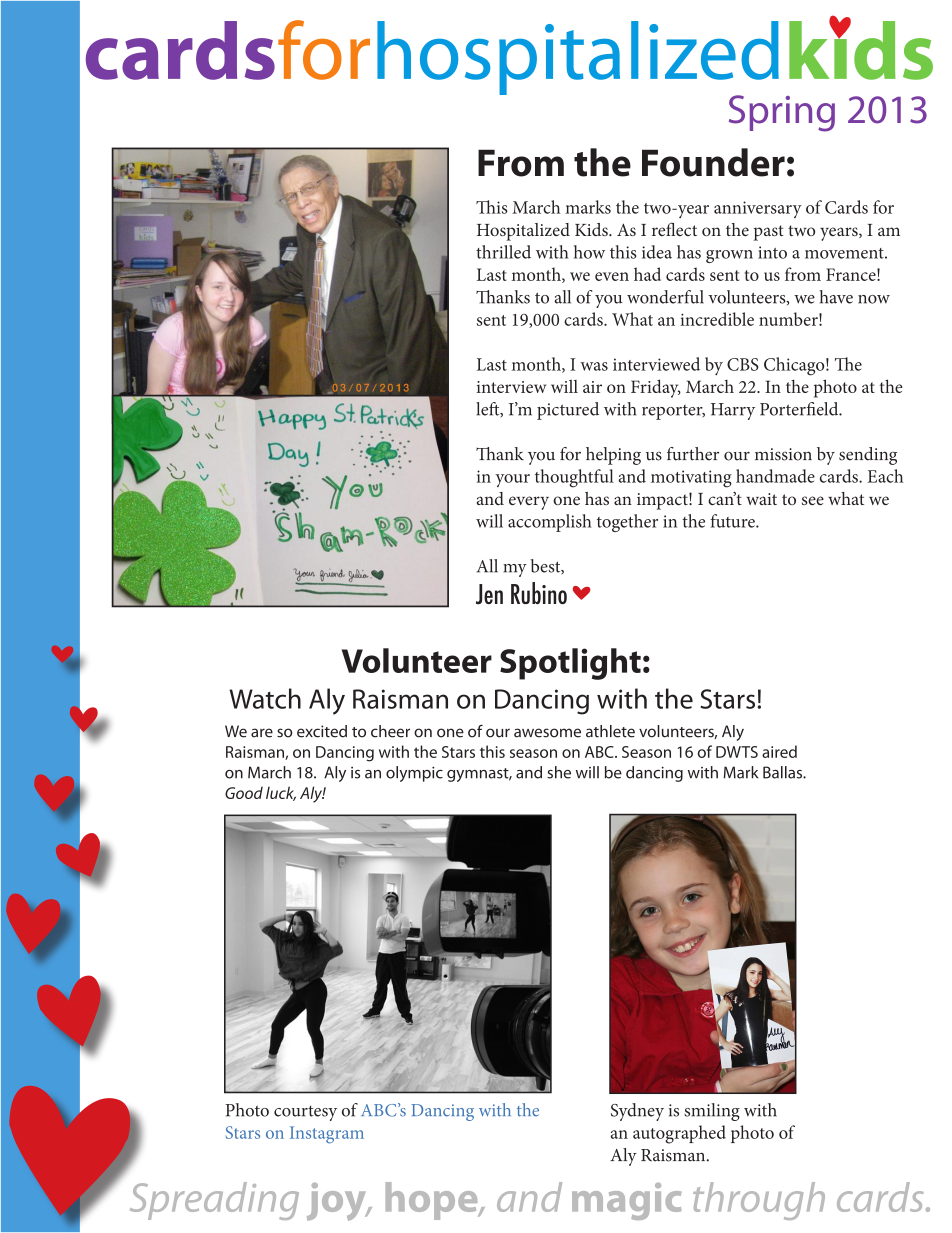 The height and width of the screenshot is (1233, 952). I want to click on Spotlight, so click(570, 664).
